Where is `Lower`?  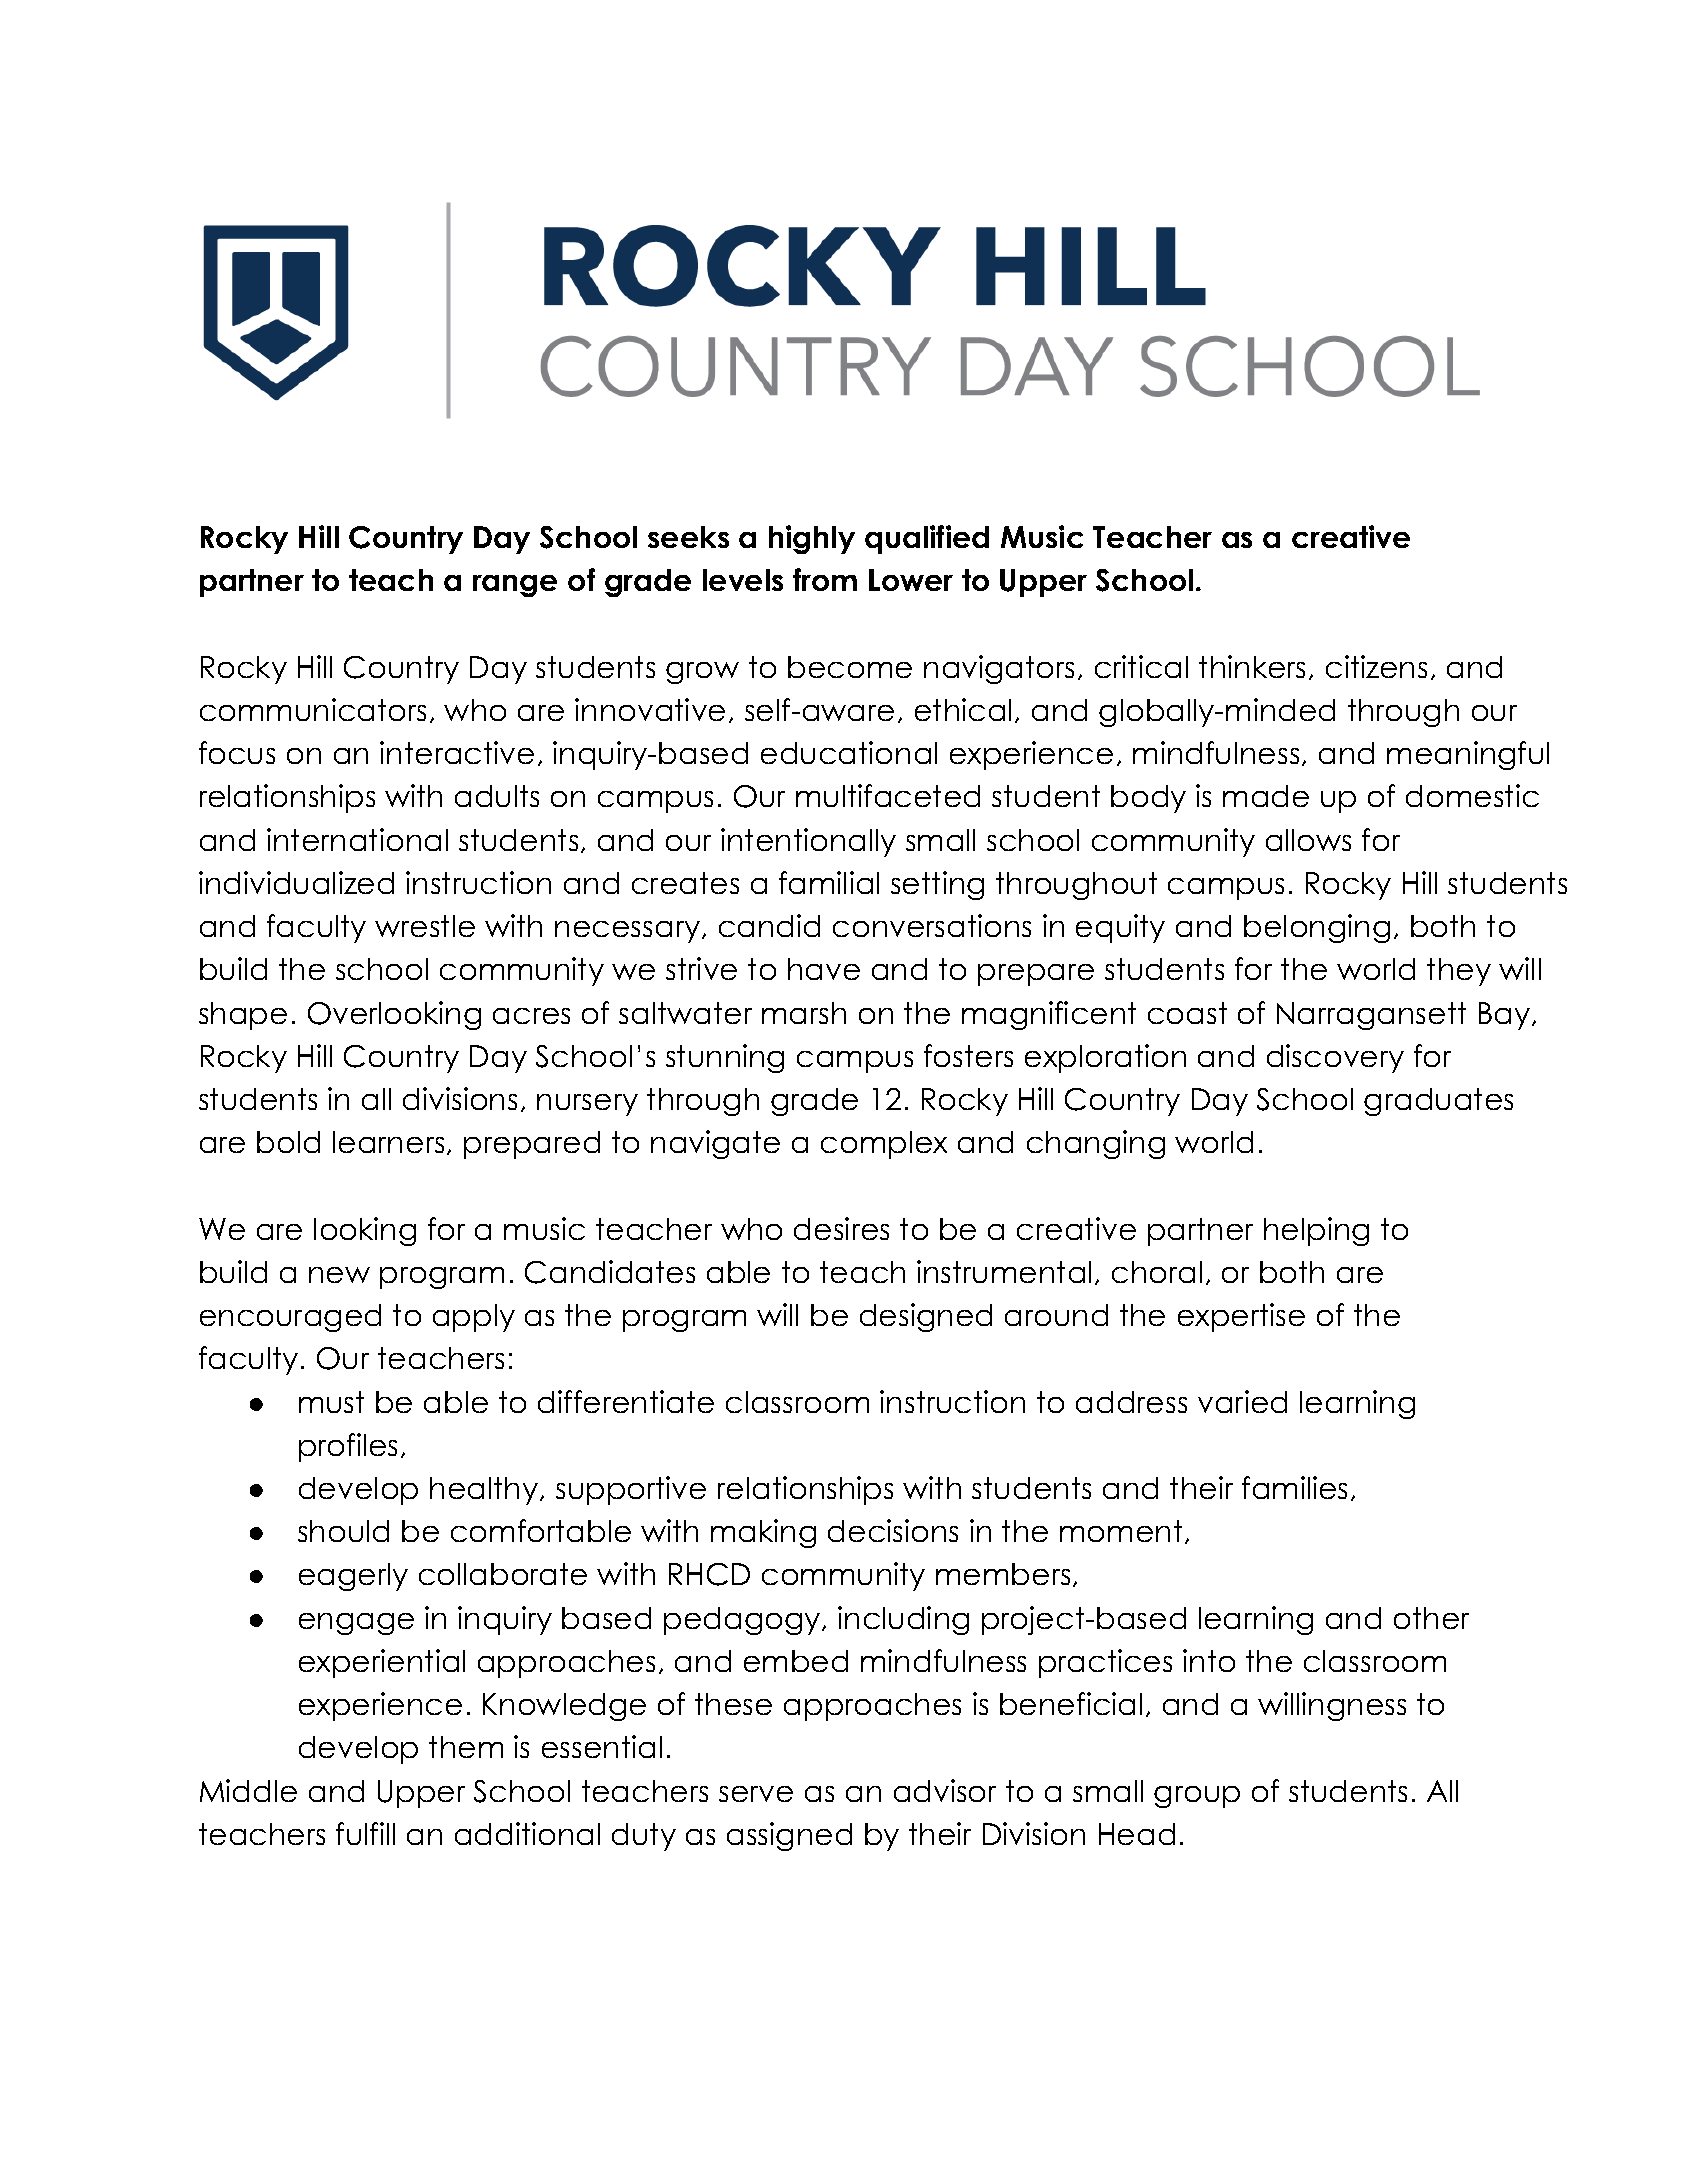
Lower is located at coordinates (911, 580).
